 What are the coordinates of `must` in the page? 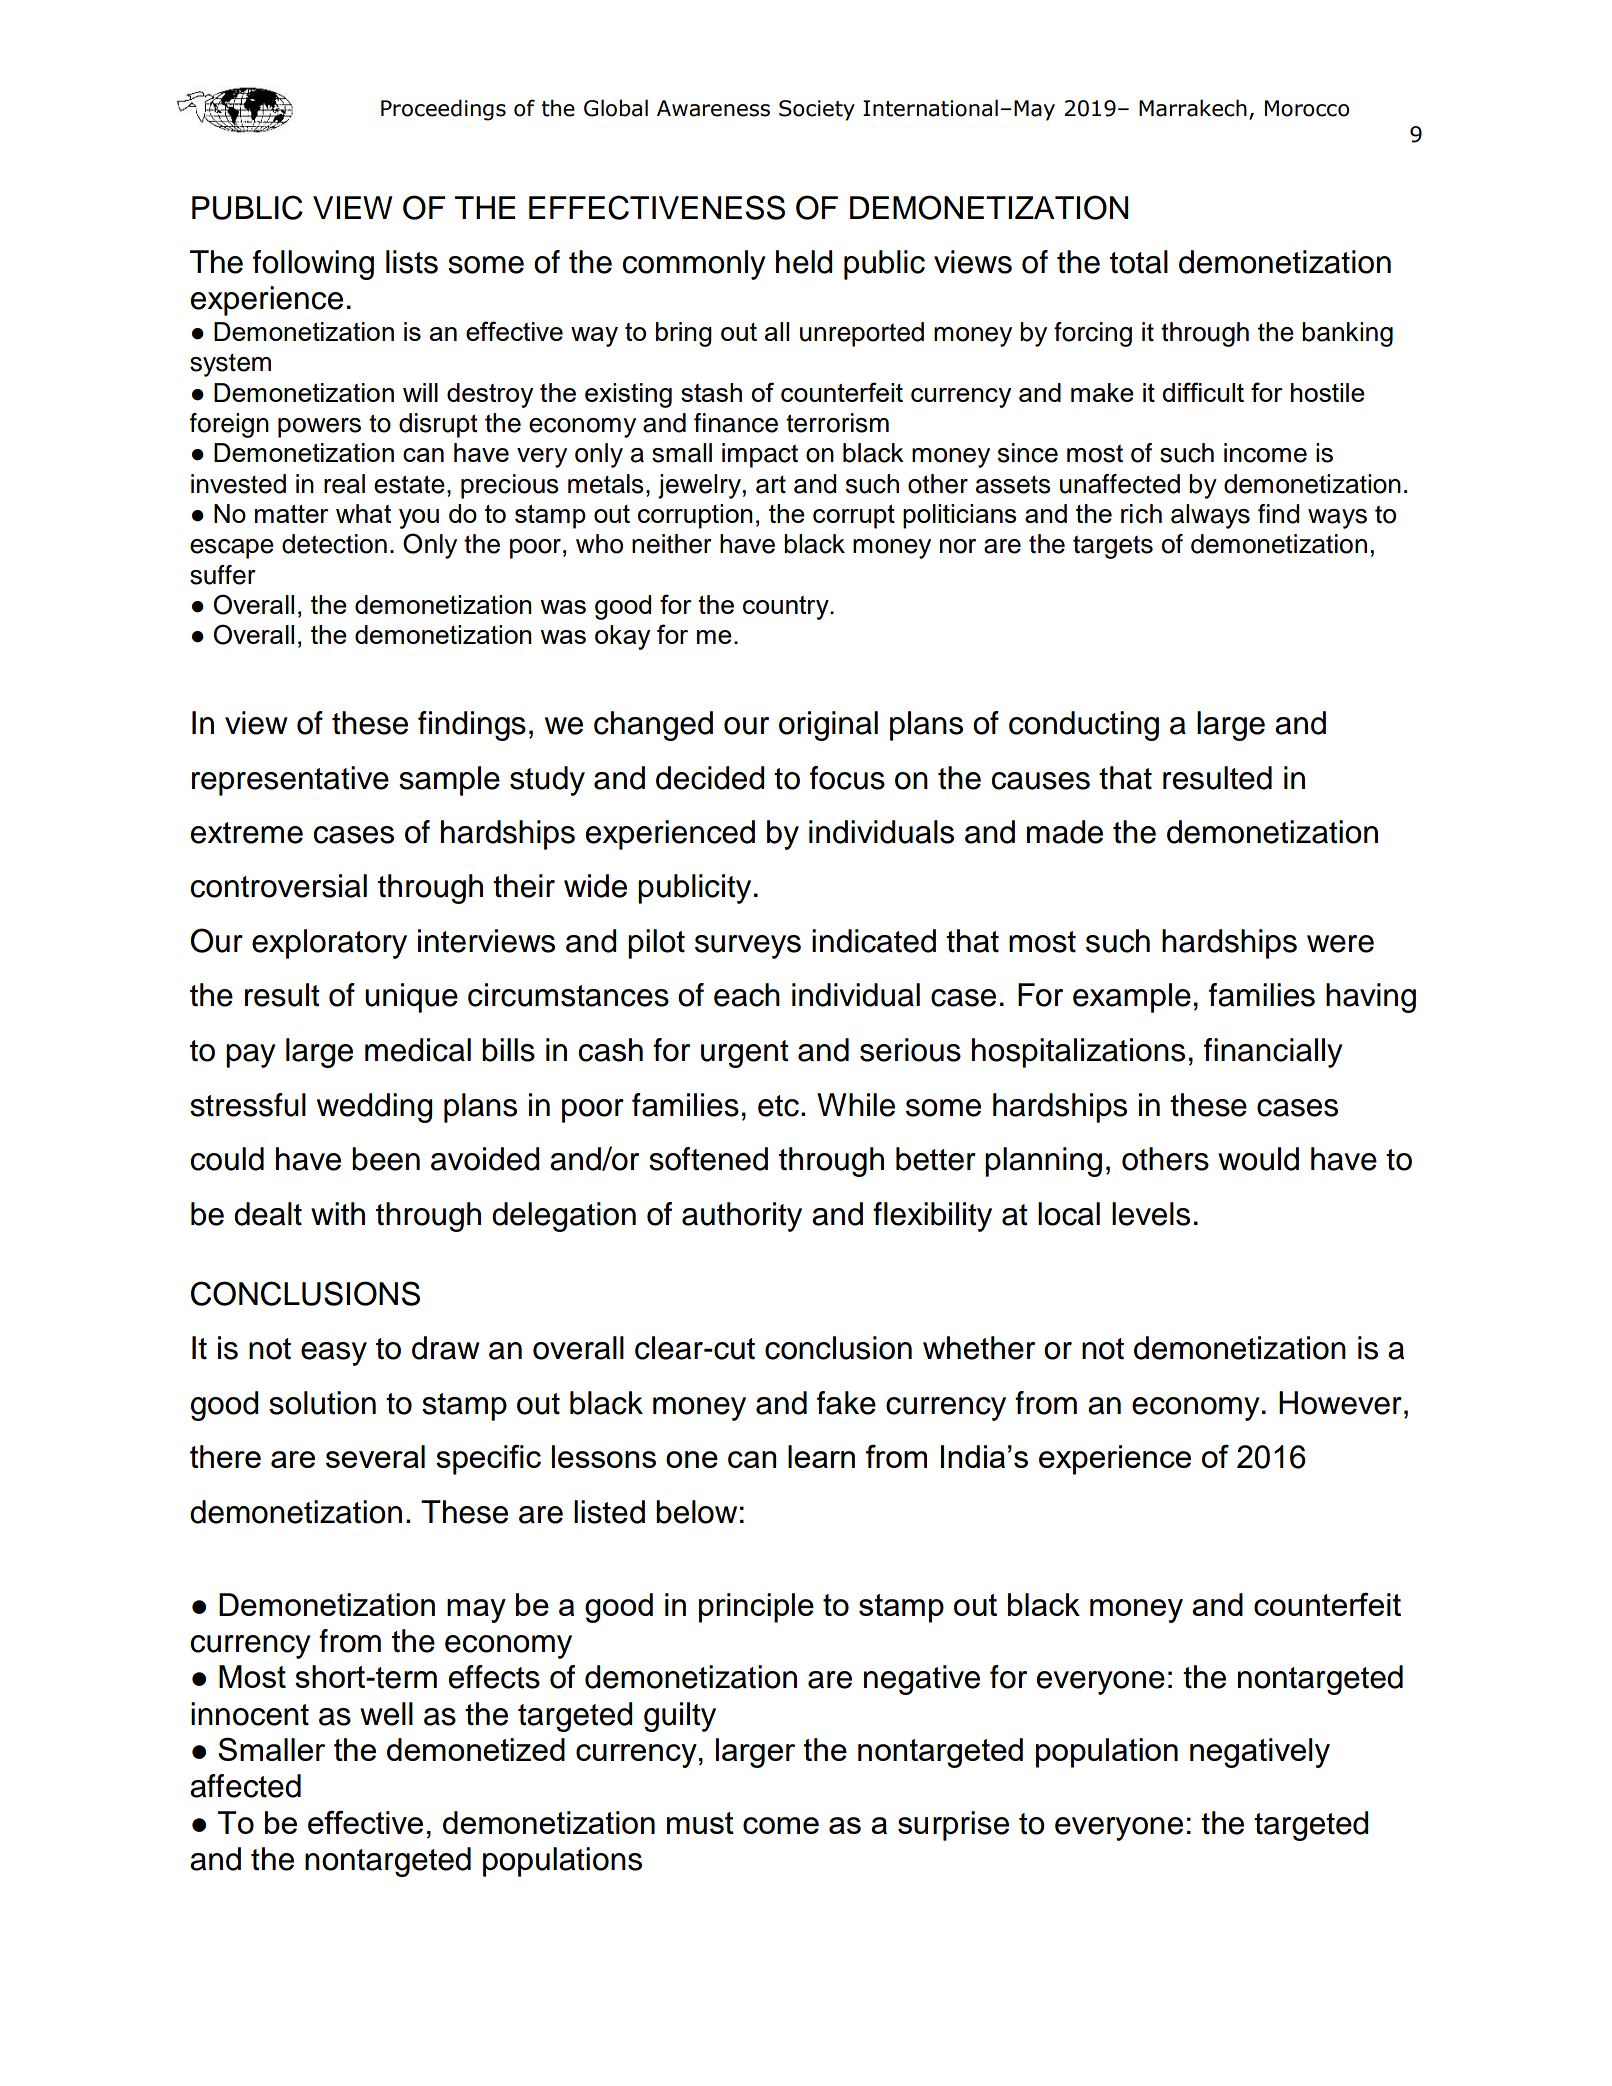 It's located at (700, 1823).
